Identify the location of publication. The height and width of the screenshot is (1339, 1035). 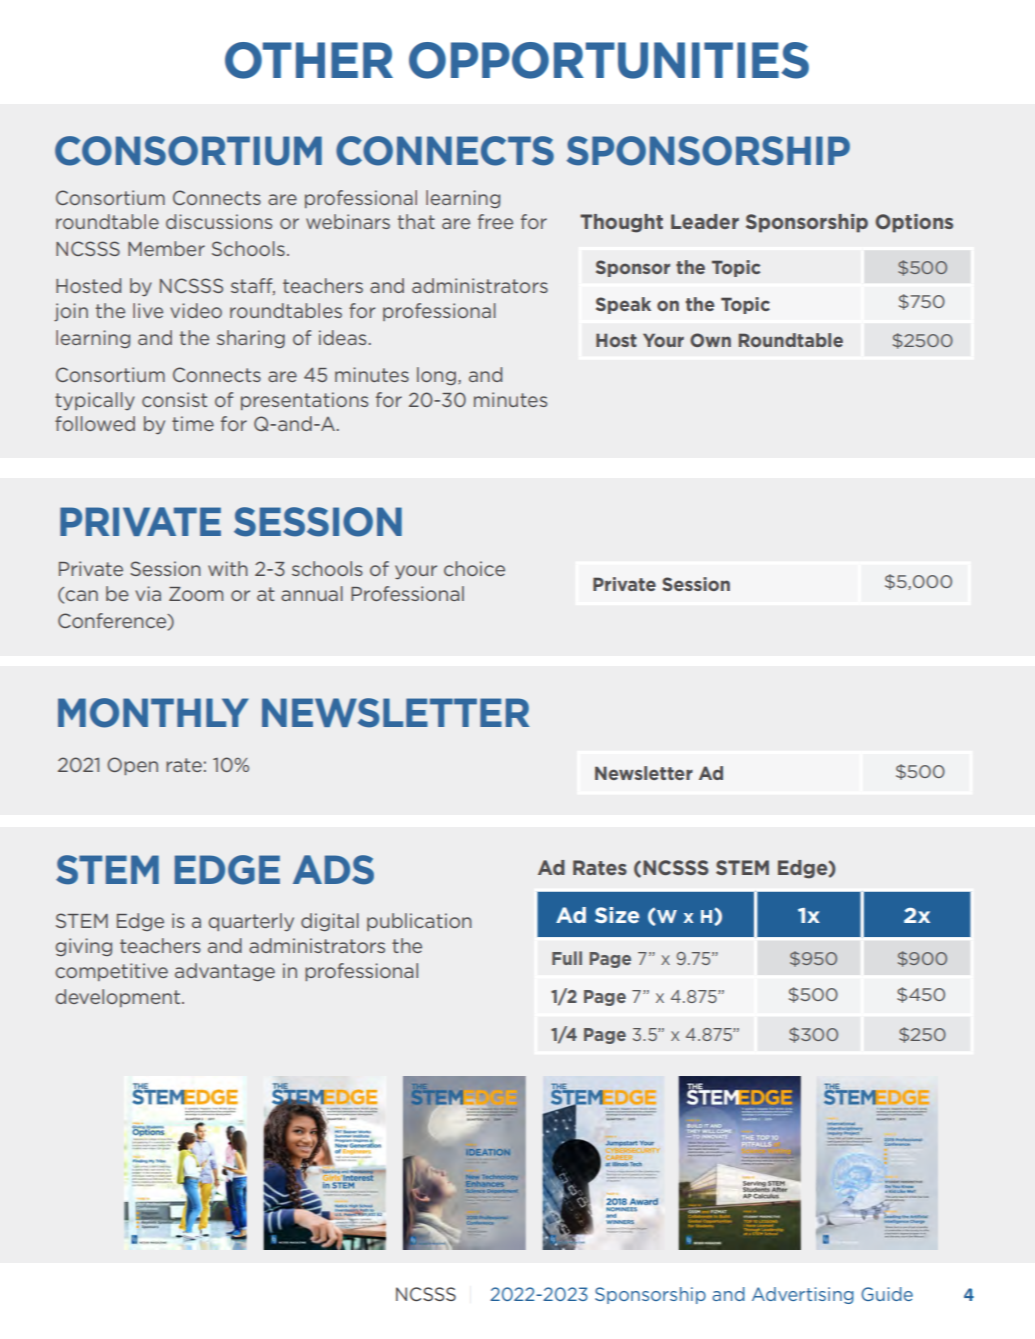
(419, 922).
